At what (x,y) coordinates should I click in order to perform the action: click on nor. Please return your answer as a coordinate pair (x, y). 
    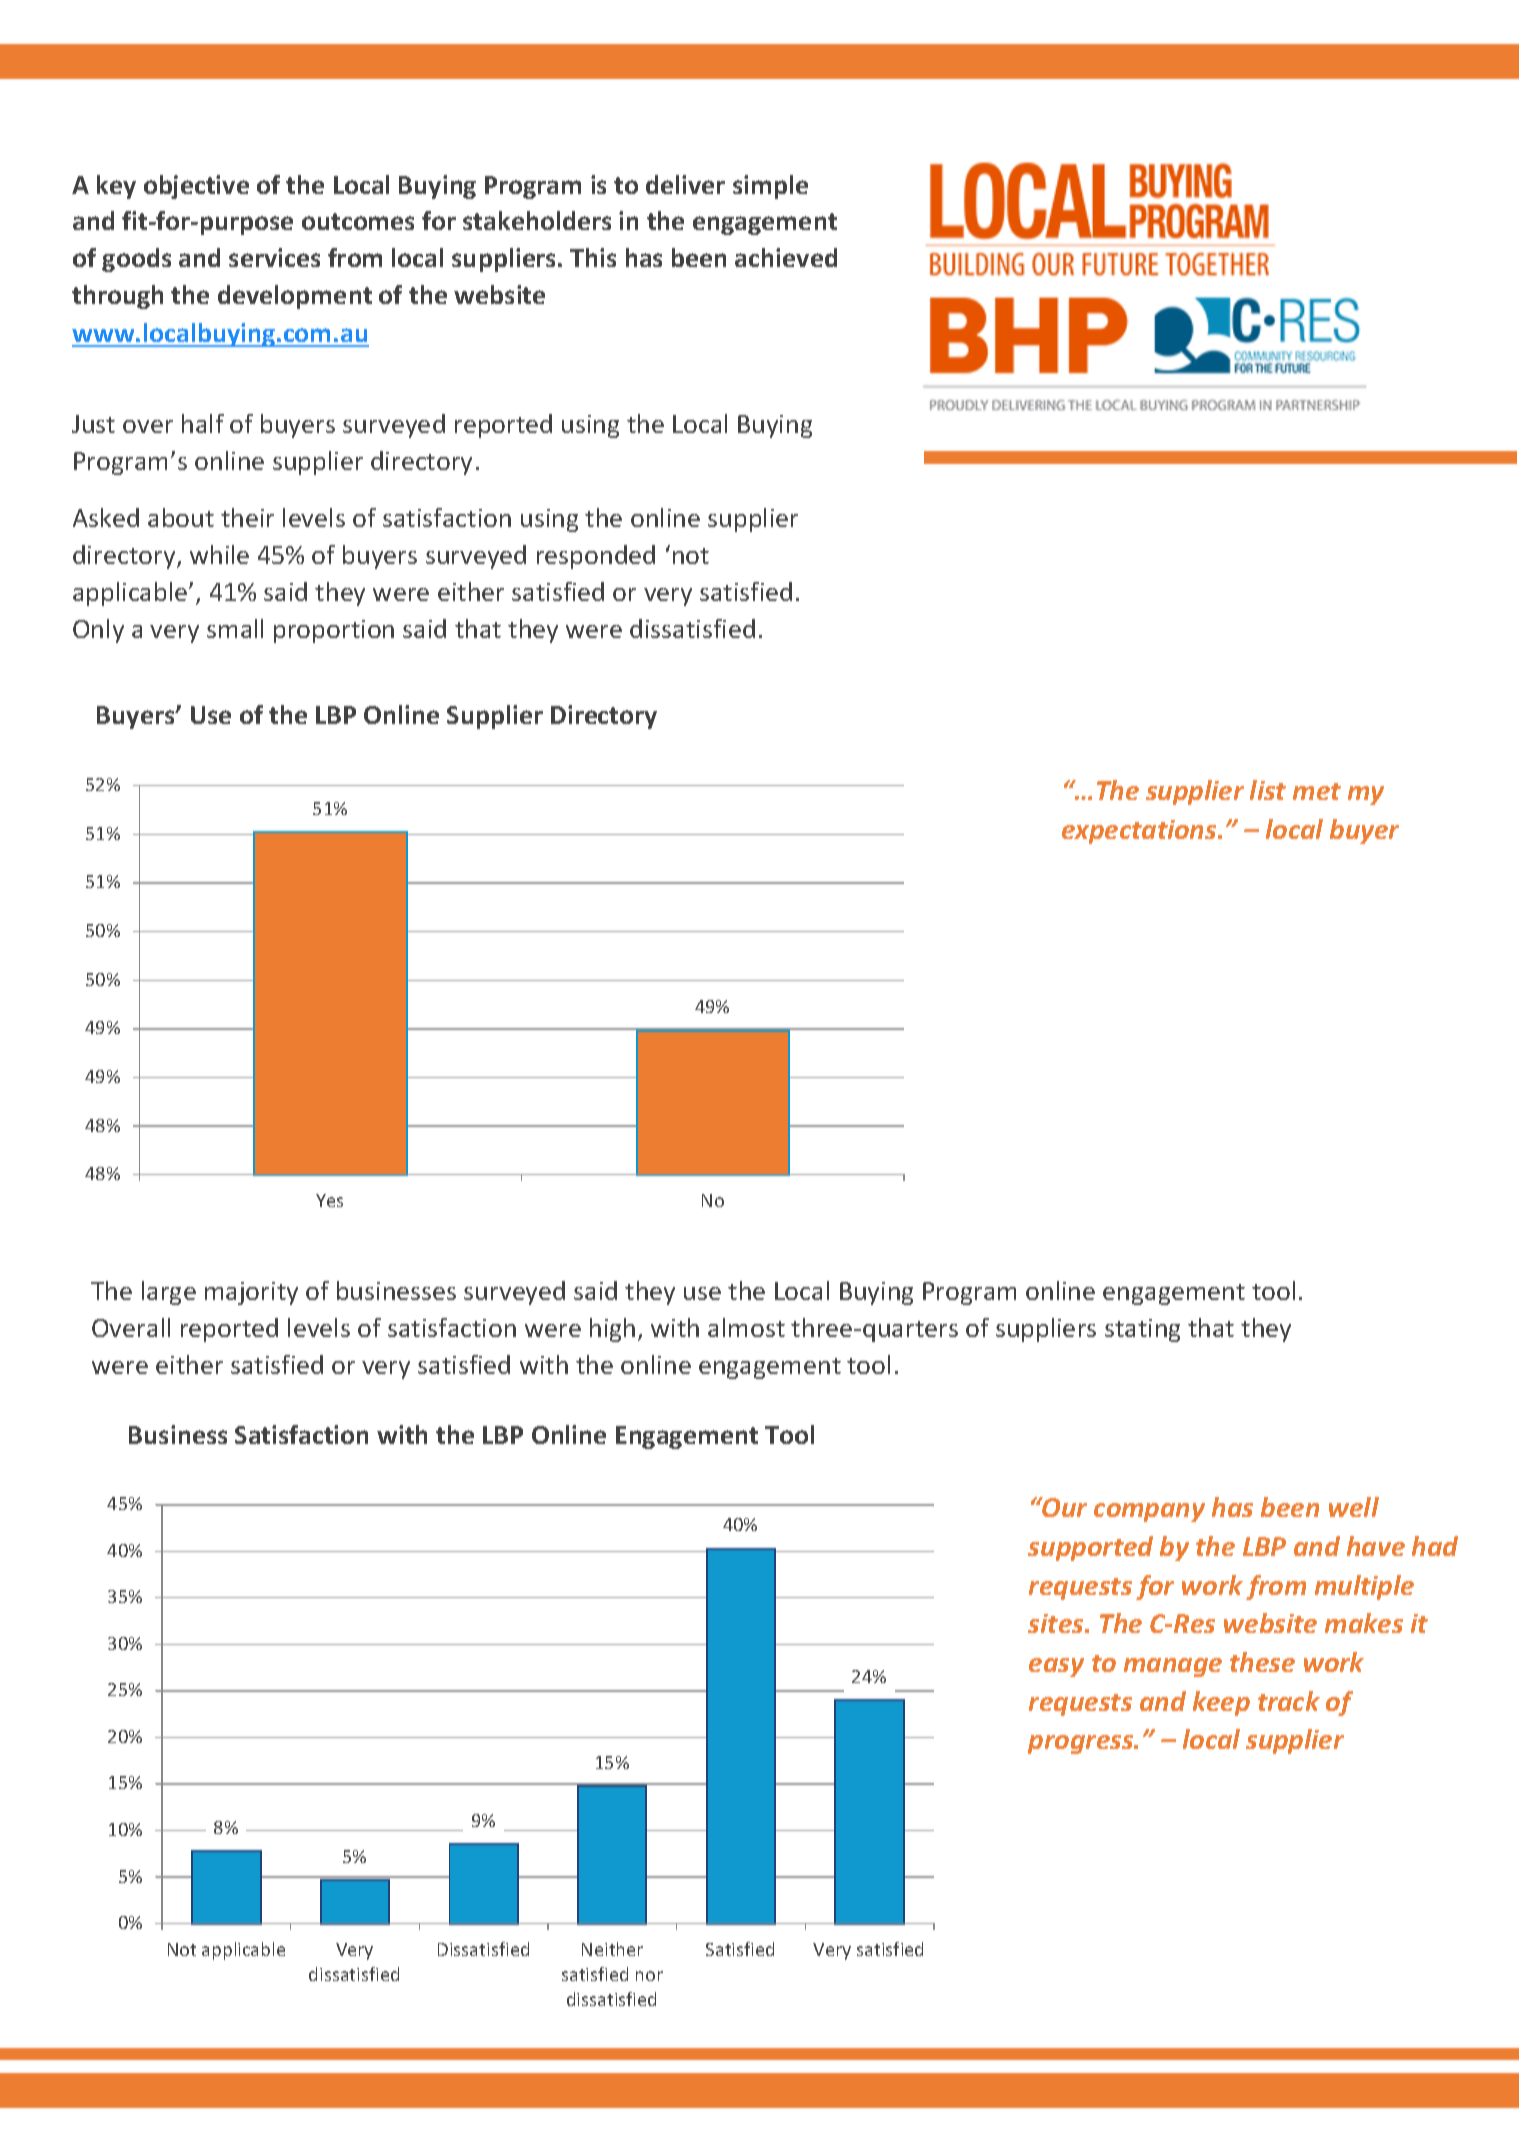
    Looking at the image, I should click on (649, 1976).
